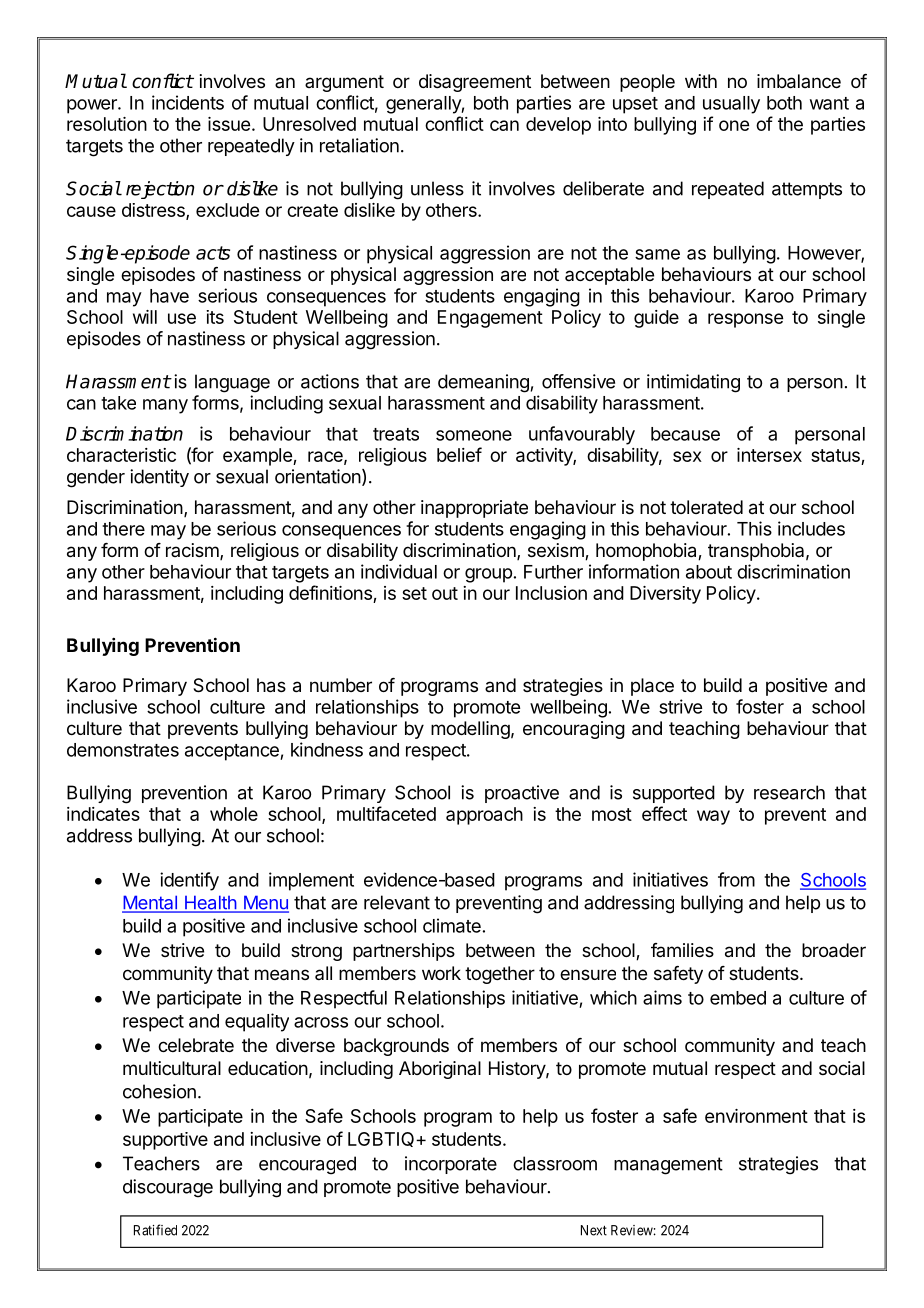 The height and width of the image is (1308, 924). Describe the element at coordinates (470, 730) in the image. I see `modelling` at that location.
